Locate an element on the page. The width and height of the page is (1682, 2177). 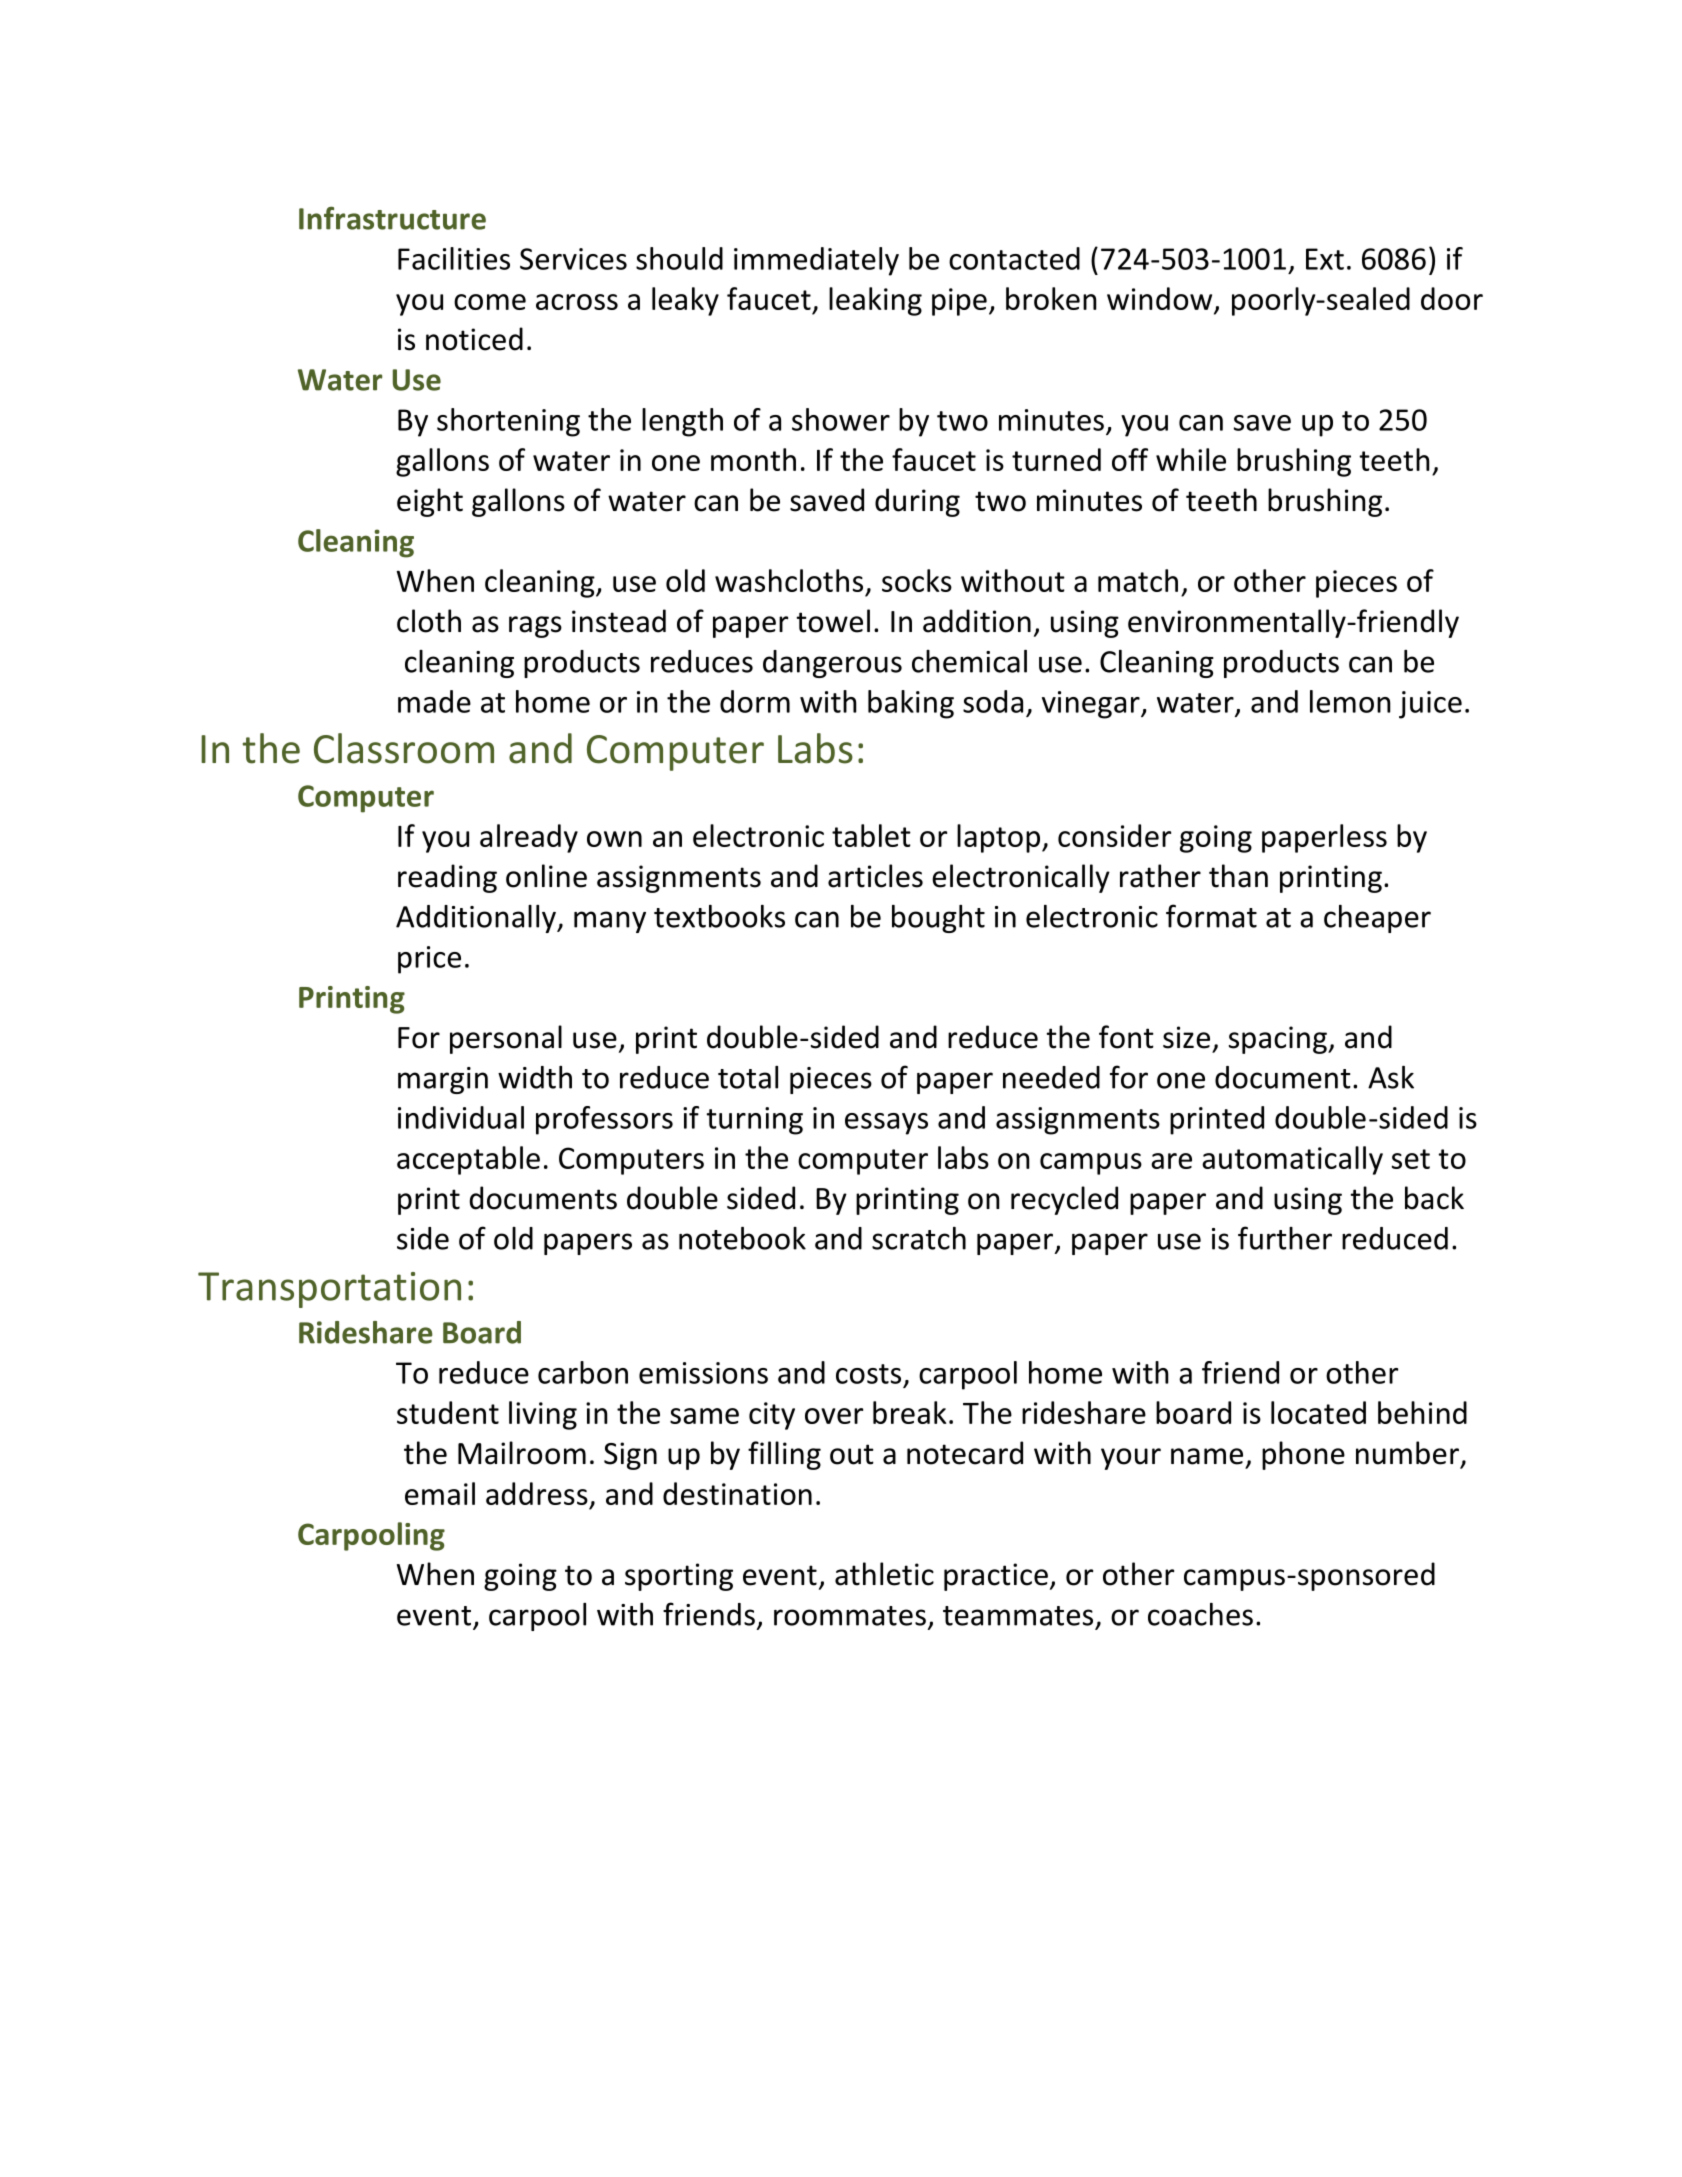
Facilities is located at coordinates (454, 258).
